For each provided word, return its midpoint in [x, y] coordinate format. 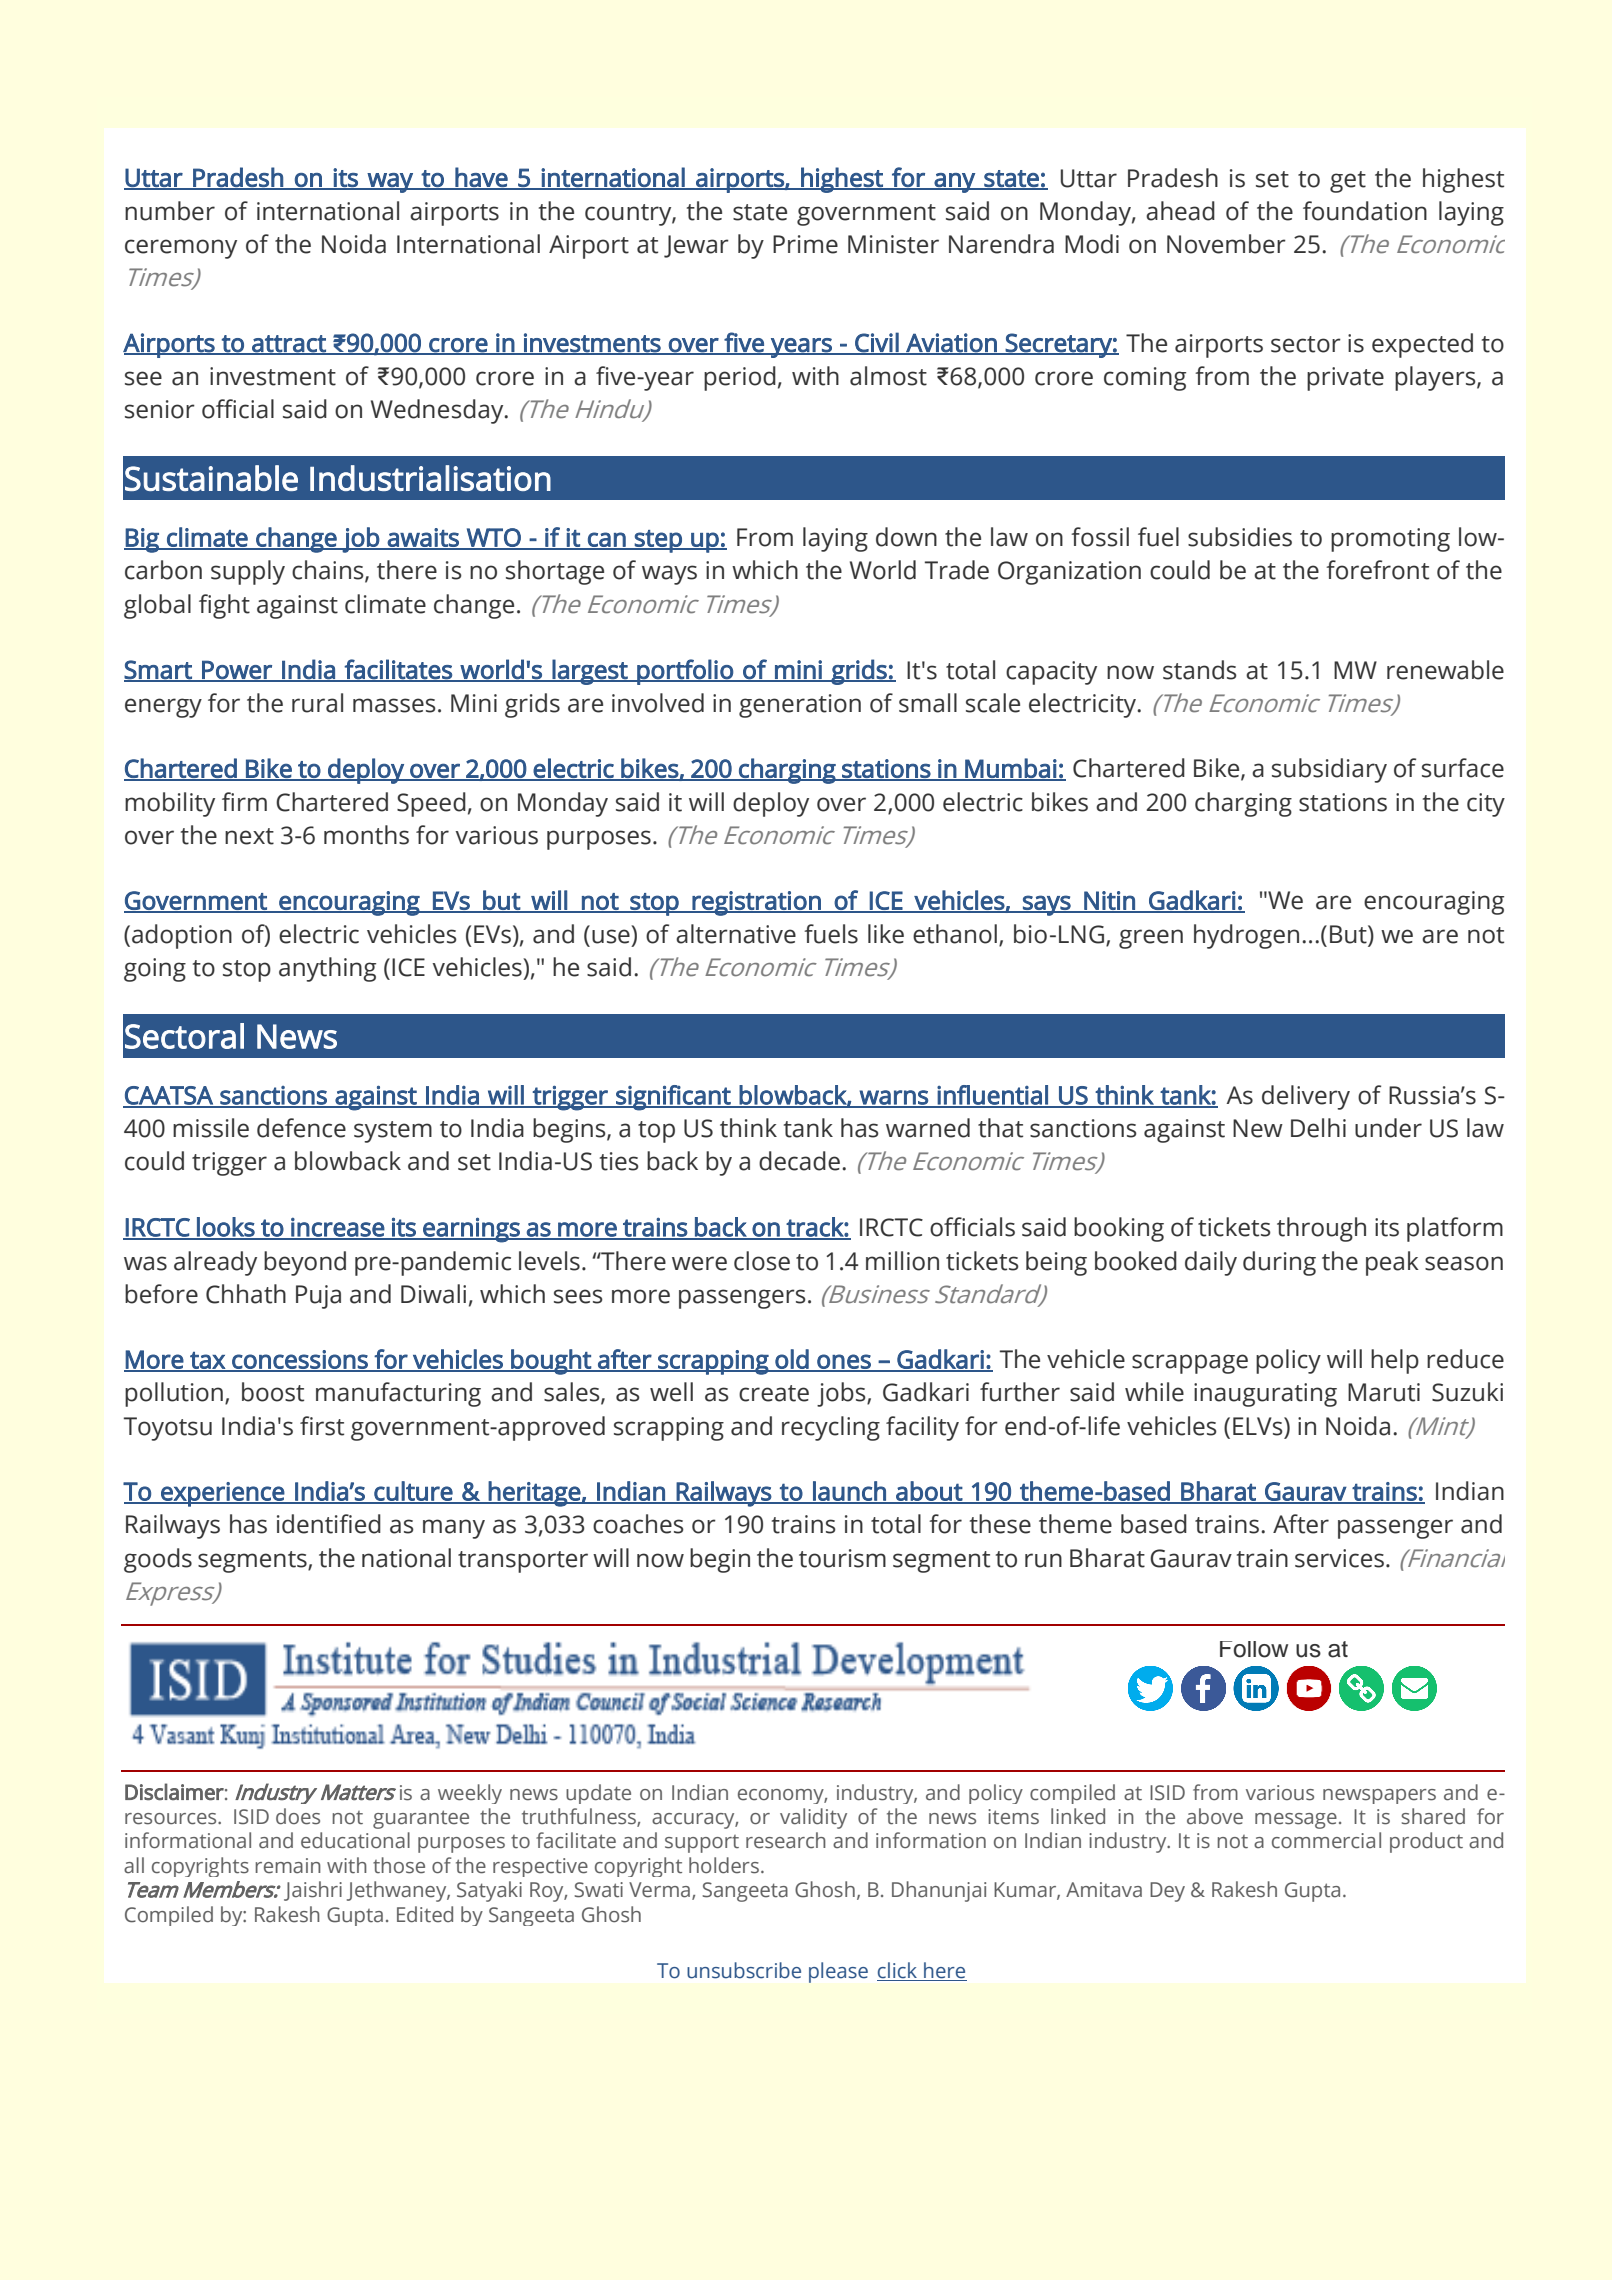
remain [288, 1866]
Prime [805, 244]
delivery [1306, 1097]
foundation [1365, 211]
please [838, 1972]
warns [894, 1098]
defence [301, 1128]
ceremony [181, 249]
